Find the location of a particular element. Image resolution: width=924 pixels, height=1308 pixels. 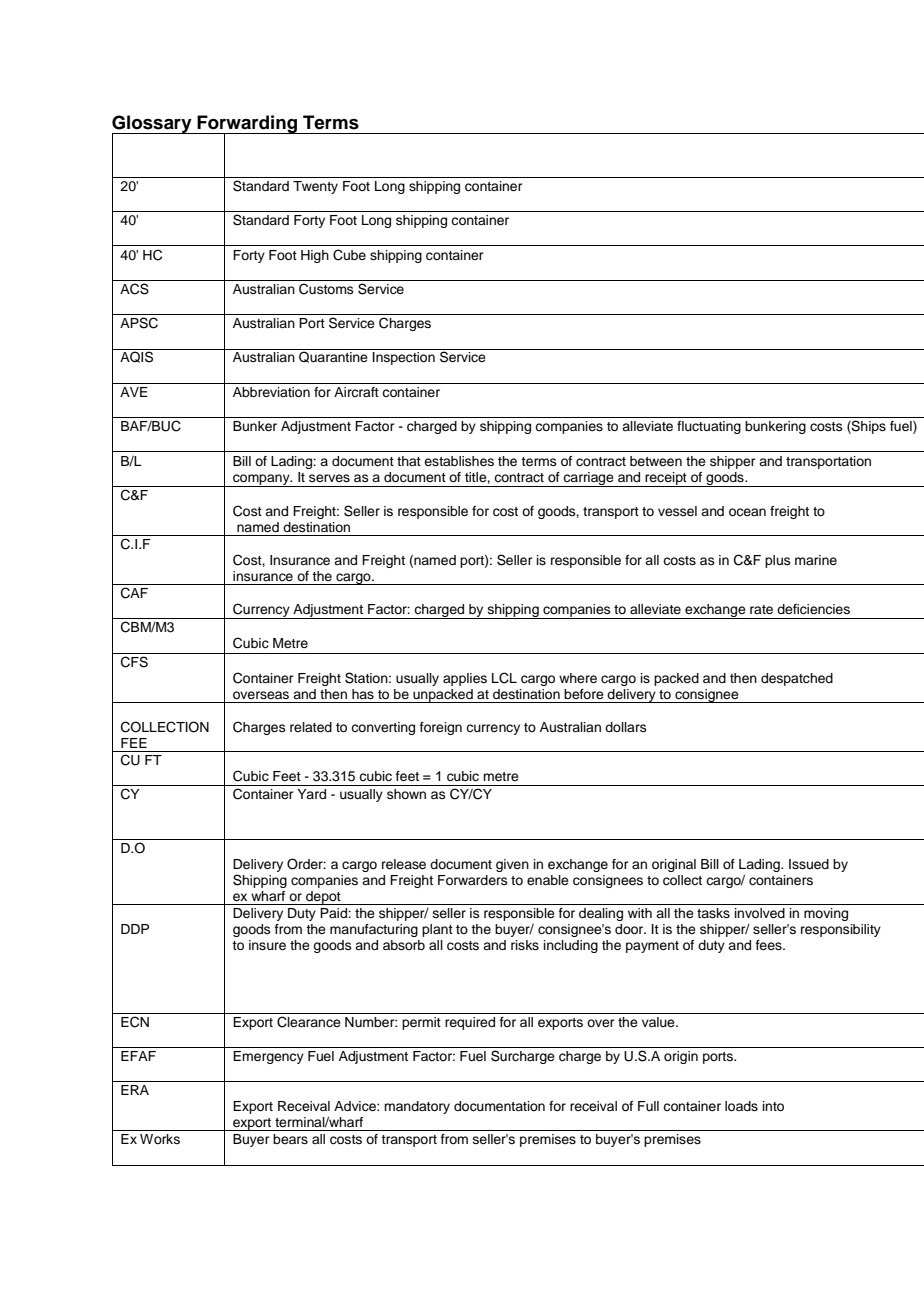

fluctuating is located at coordinates (709, 427).
